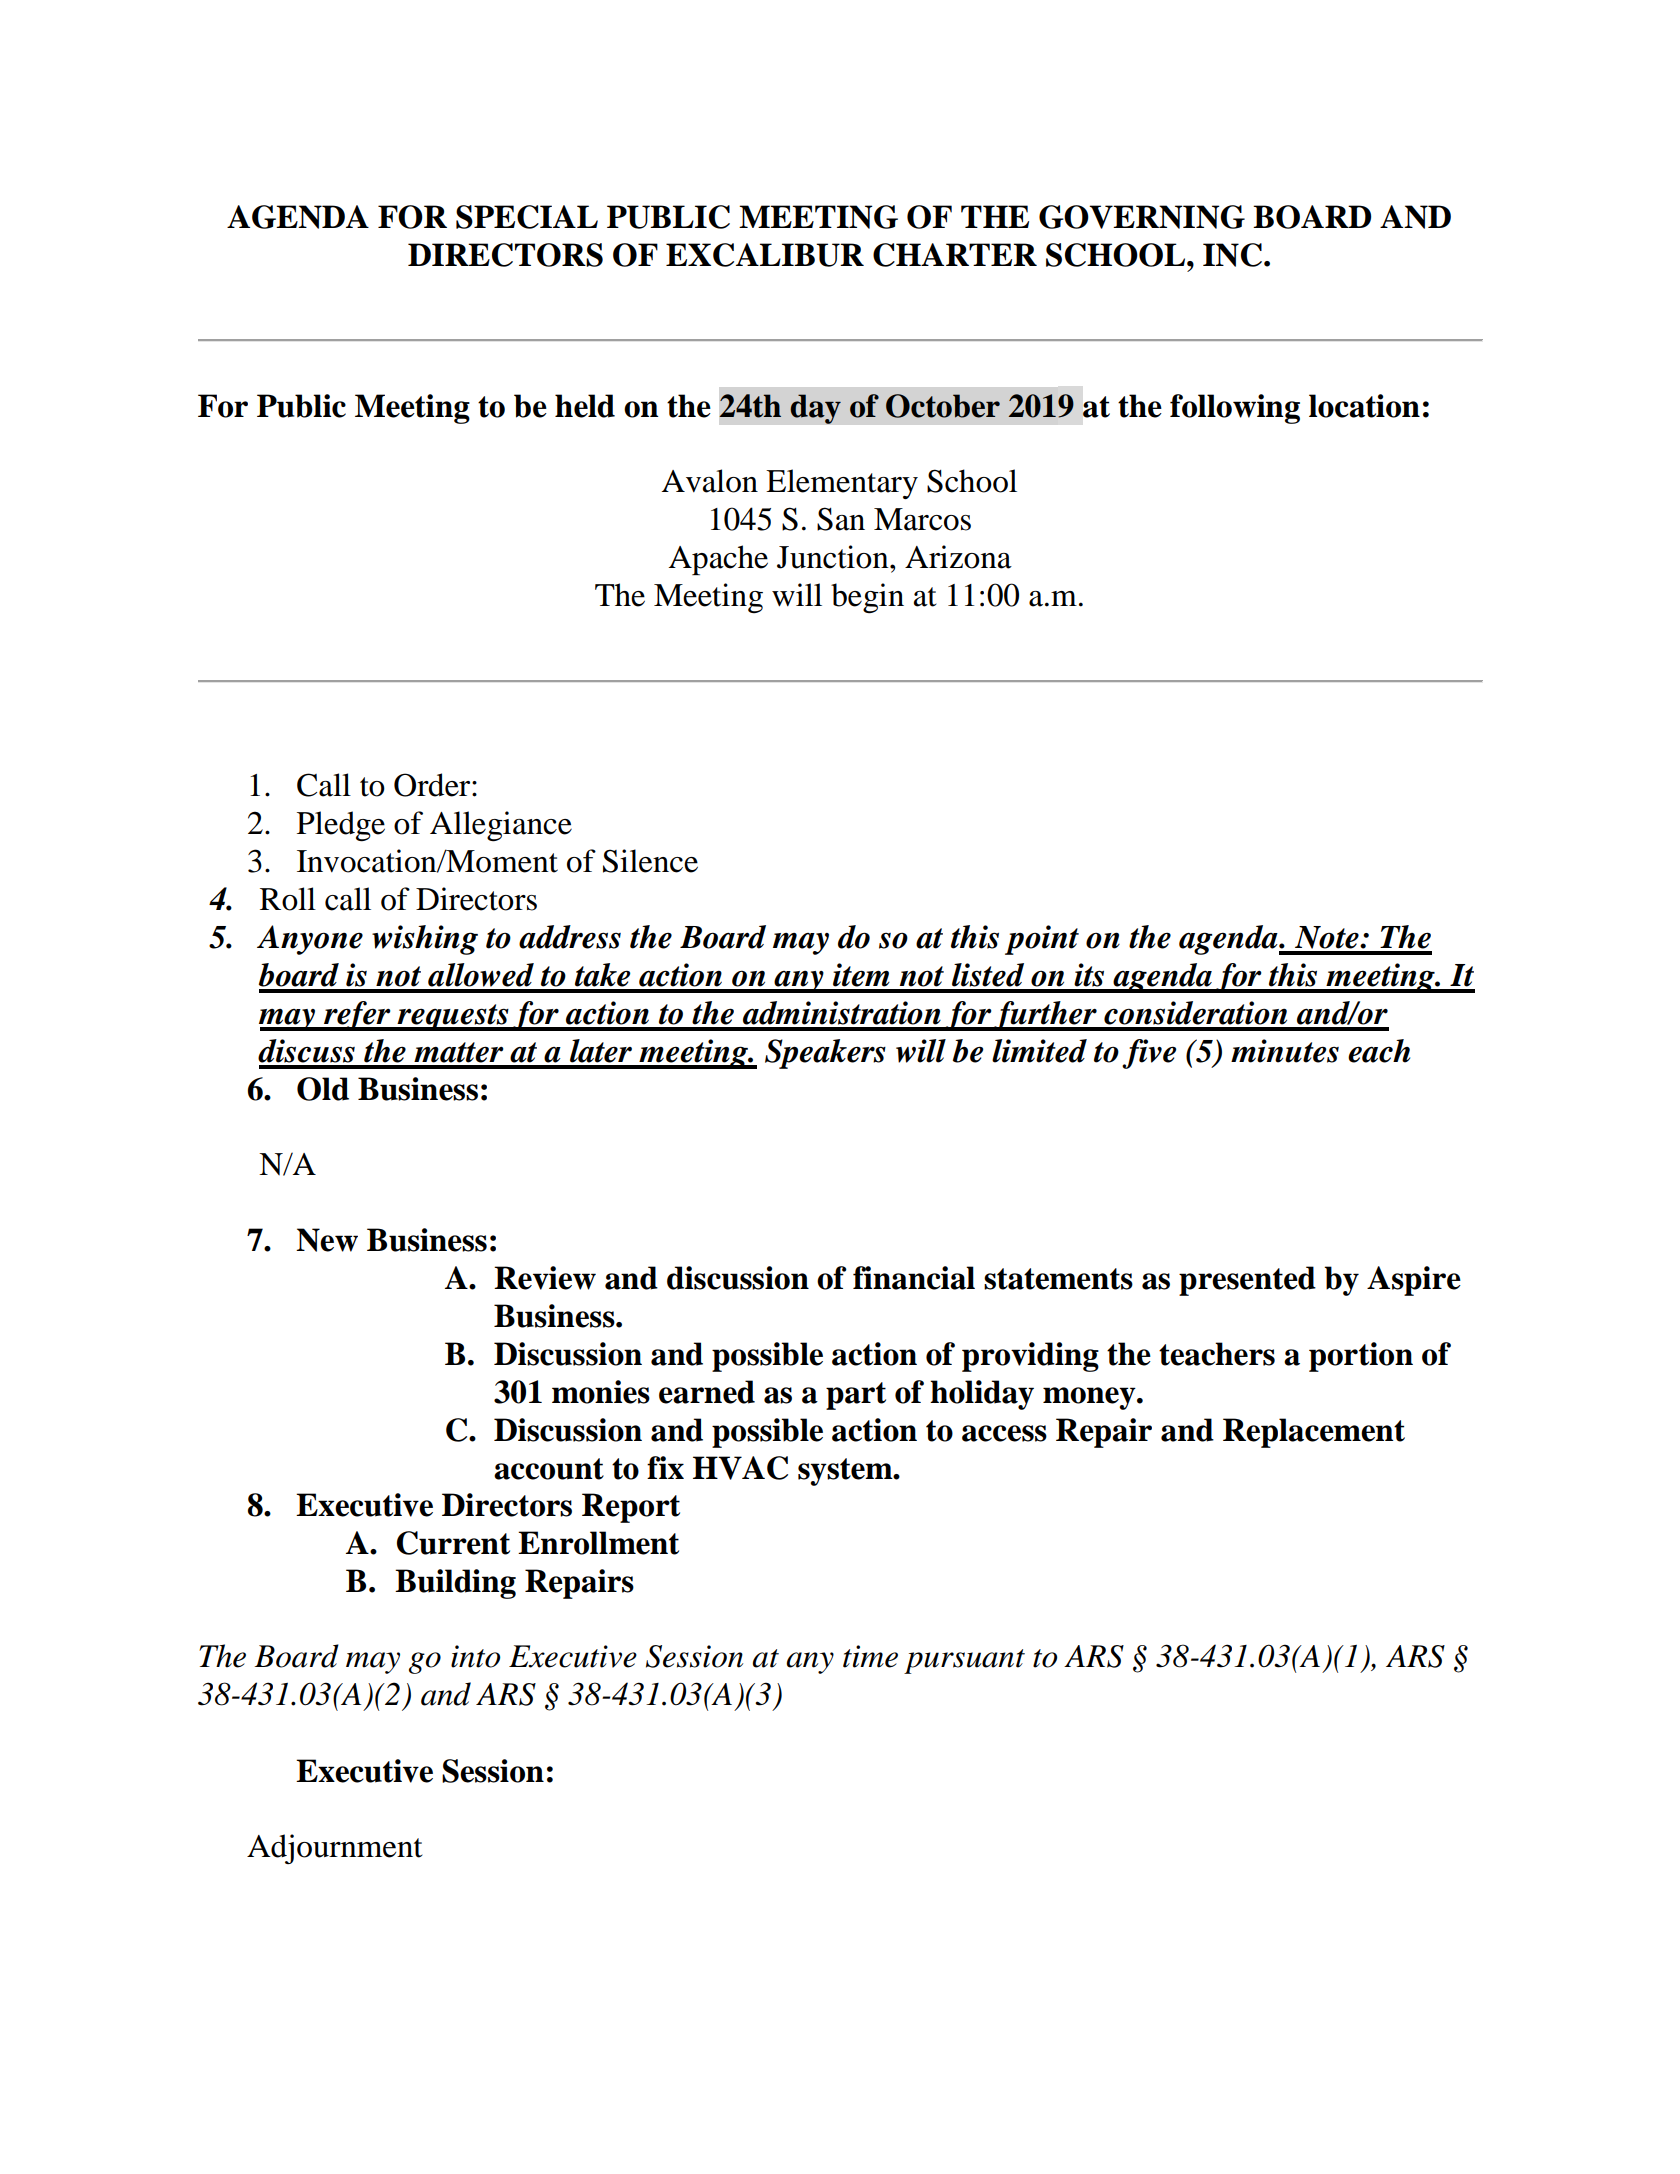 The image size is (1680, 2174). What do you see at coordinates (1232, 255) in the page?
I see `INC` at bounding box center [1232, 255].
